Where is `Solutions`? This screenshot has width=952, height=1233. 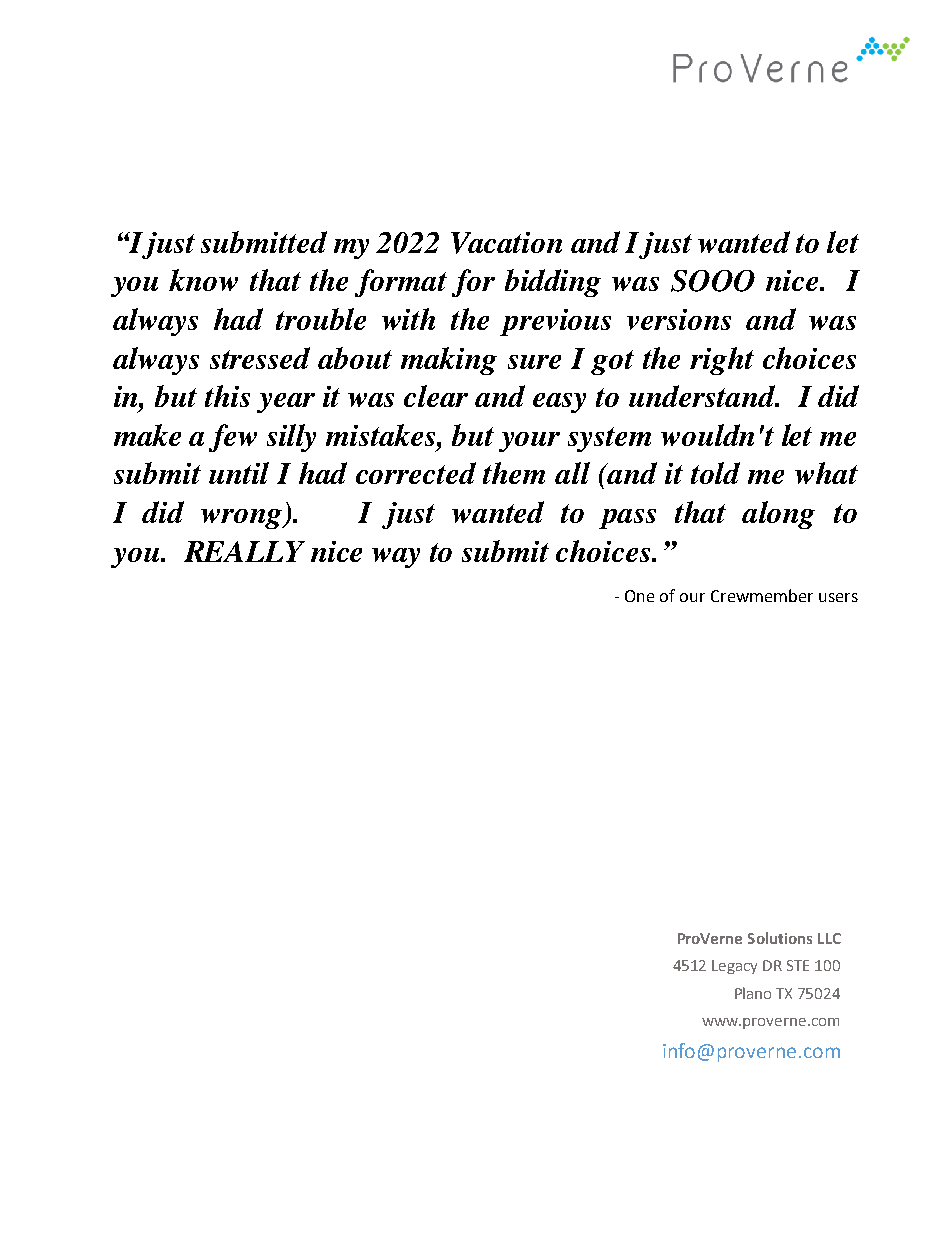
Solutions is located at coordinates (780, 938).
